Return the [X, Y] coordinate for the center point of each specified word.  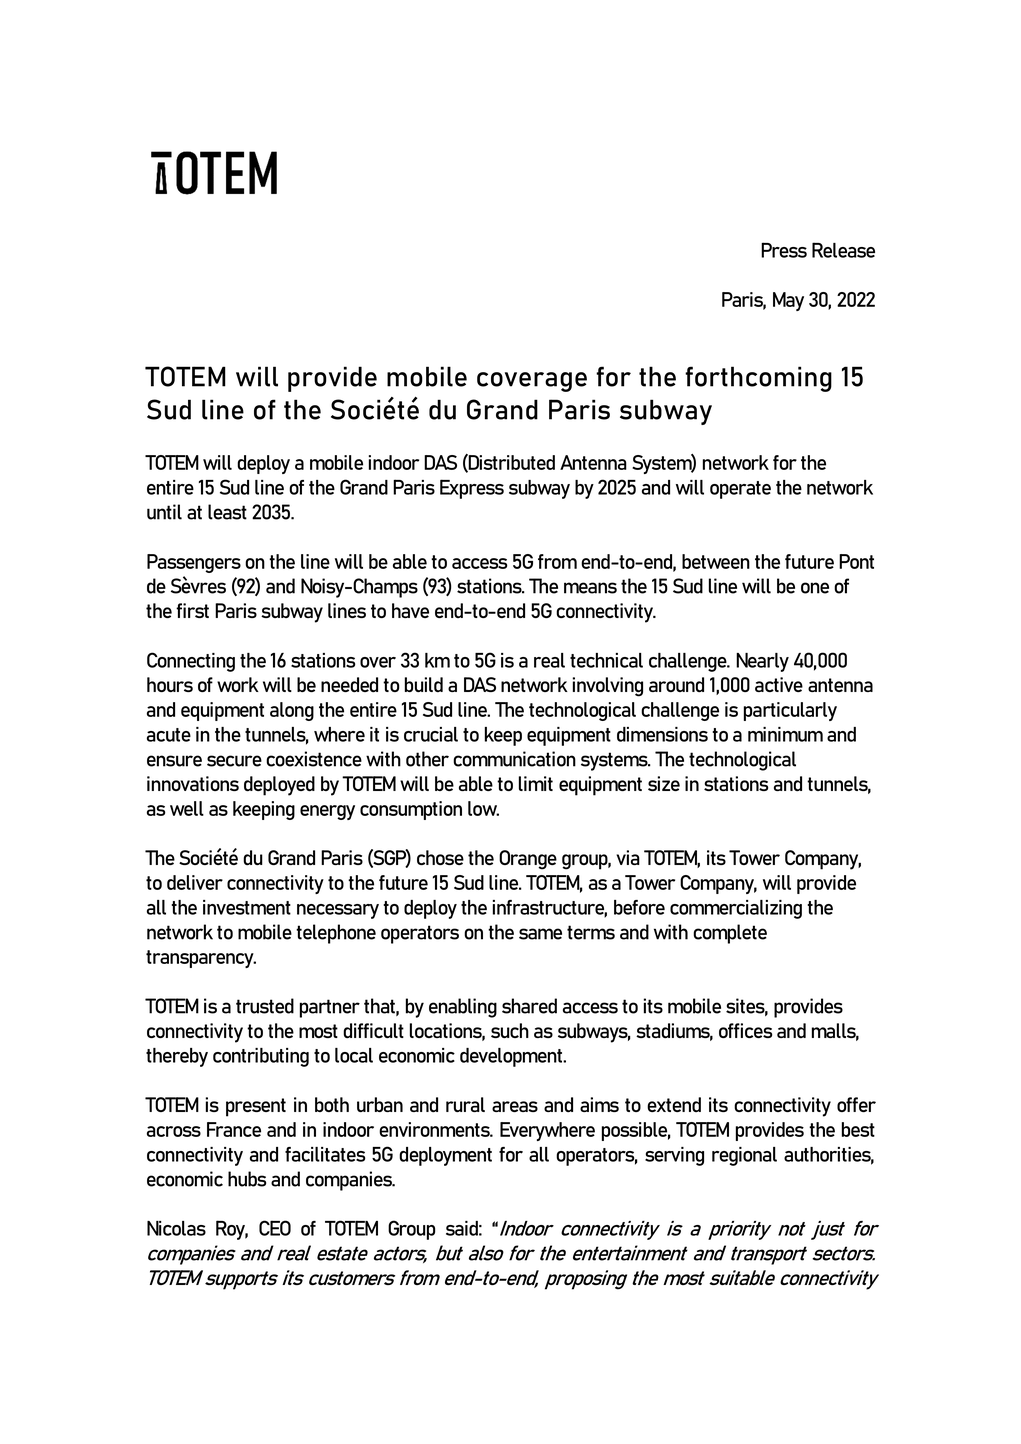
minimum [785, 734]
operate [740, 490]
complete [730, 934]
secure [234, 761]
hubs [247, 1179]
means [590, 588]
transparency [201, 959]
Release [843, 250]
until [164, 512]
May [788, 301]
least [227, 512]
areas [515, 1106]
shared [529, 1006]
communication [514, 759]
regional [744, 1156]
